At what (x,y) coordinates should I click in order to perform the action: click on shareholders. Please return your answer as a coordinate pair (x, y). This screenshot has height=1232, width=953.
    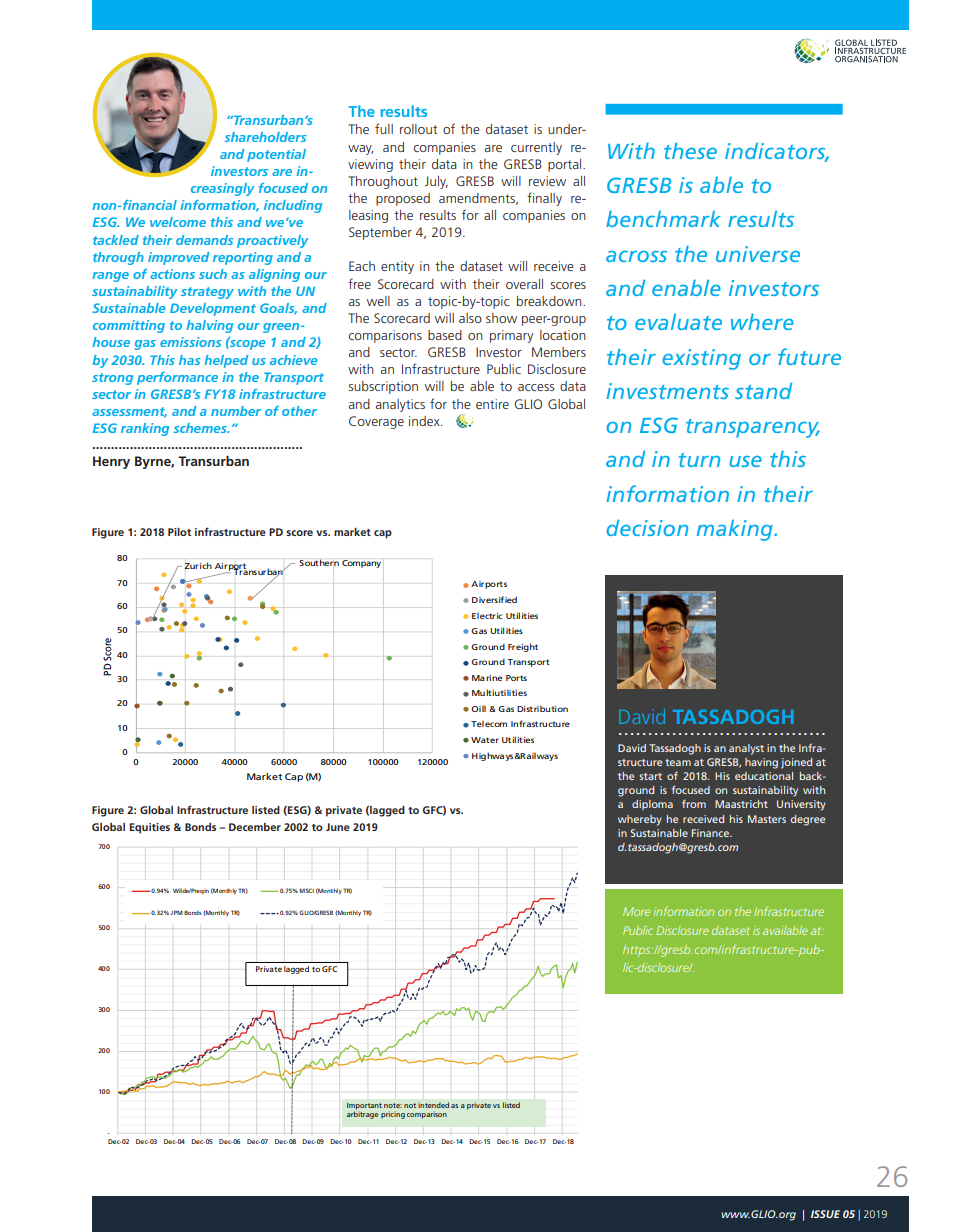
    Looking at the image, I should click on (266, 137).
